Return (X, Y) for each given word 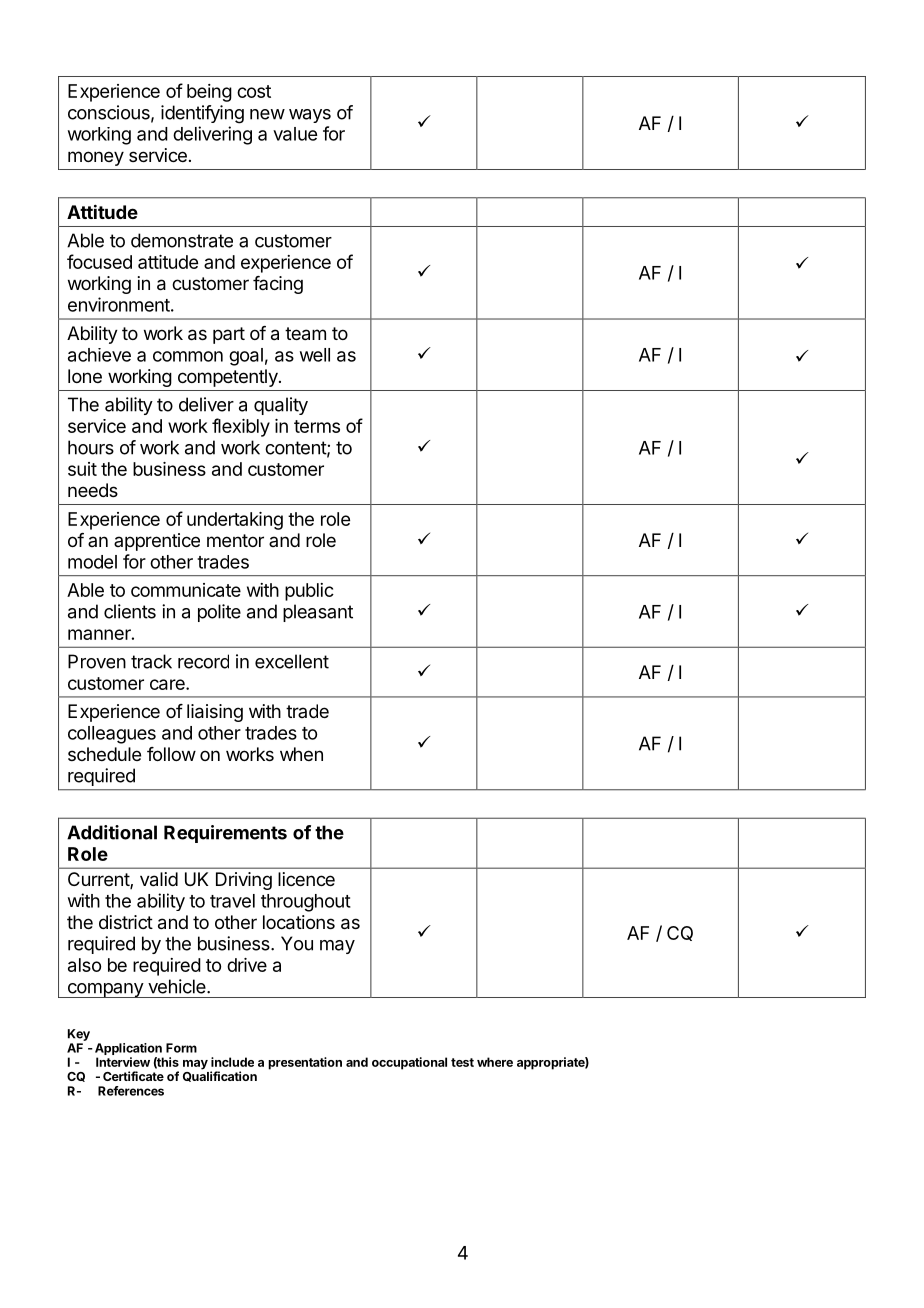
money (96, 158)
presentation (305, 1063)
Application (129, 1050)
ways (310, 116)
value (295, 134)
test (462, 1062)
